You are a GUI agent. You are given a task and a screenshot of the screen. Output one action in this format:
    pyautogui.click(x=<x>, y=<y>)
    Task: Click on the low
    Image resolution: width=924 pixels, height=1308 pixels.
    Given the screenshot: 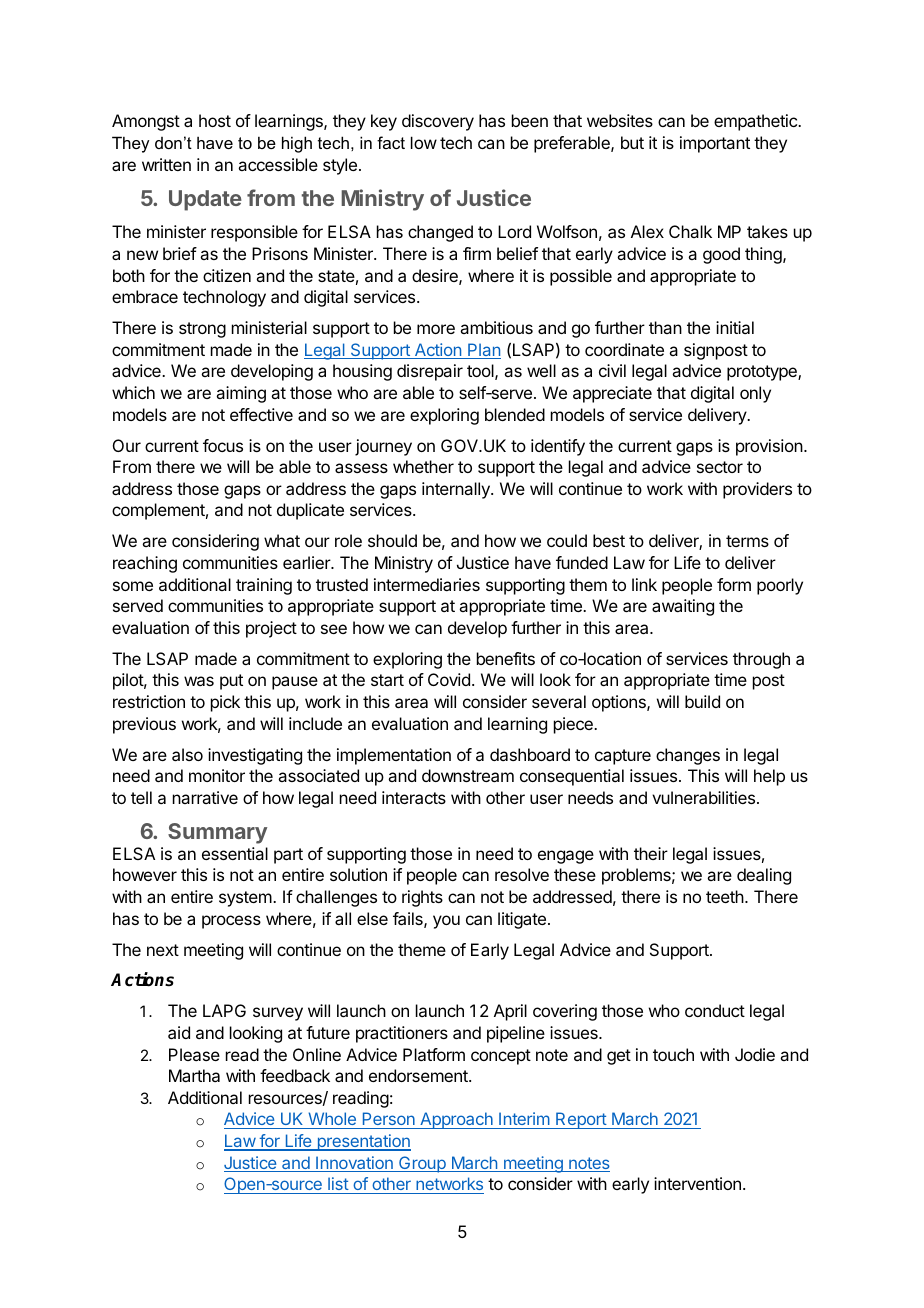 What is the action you would take?
    pyautogui.click(x=424, y=142)
